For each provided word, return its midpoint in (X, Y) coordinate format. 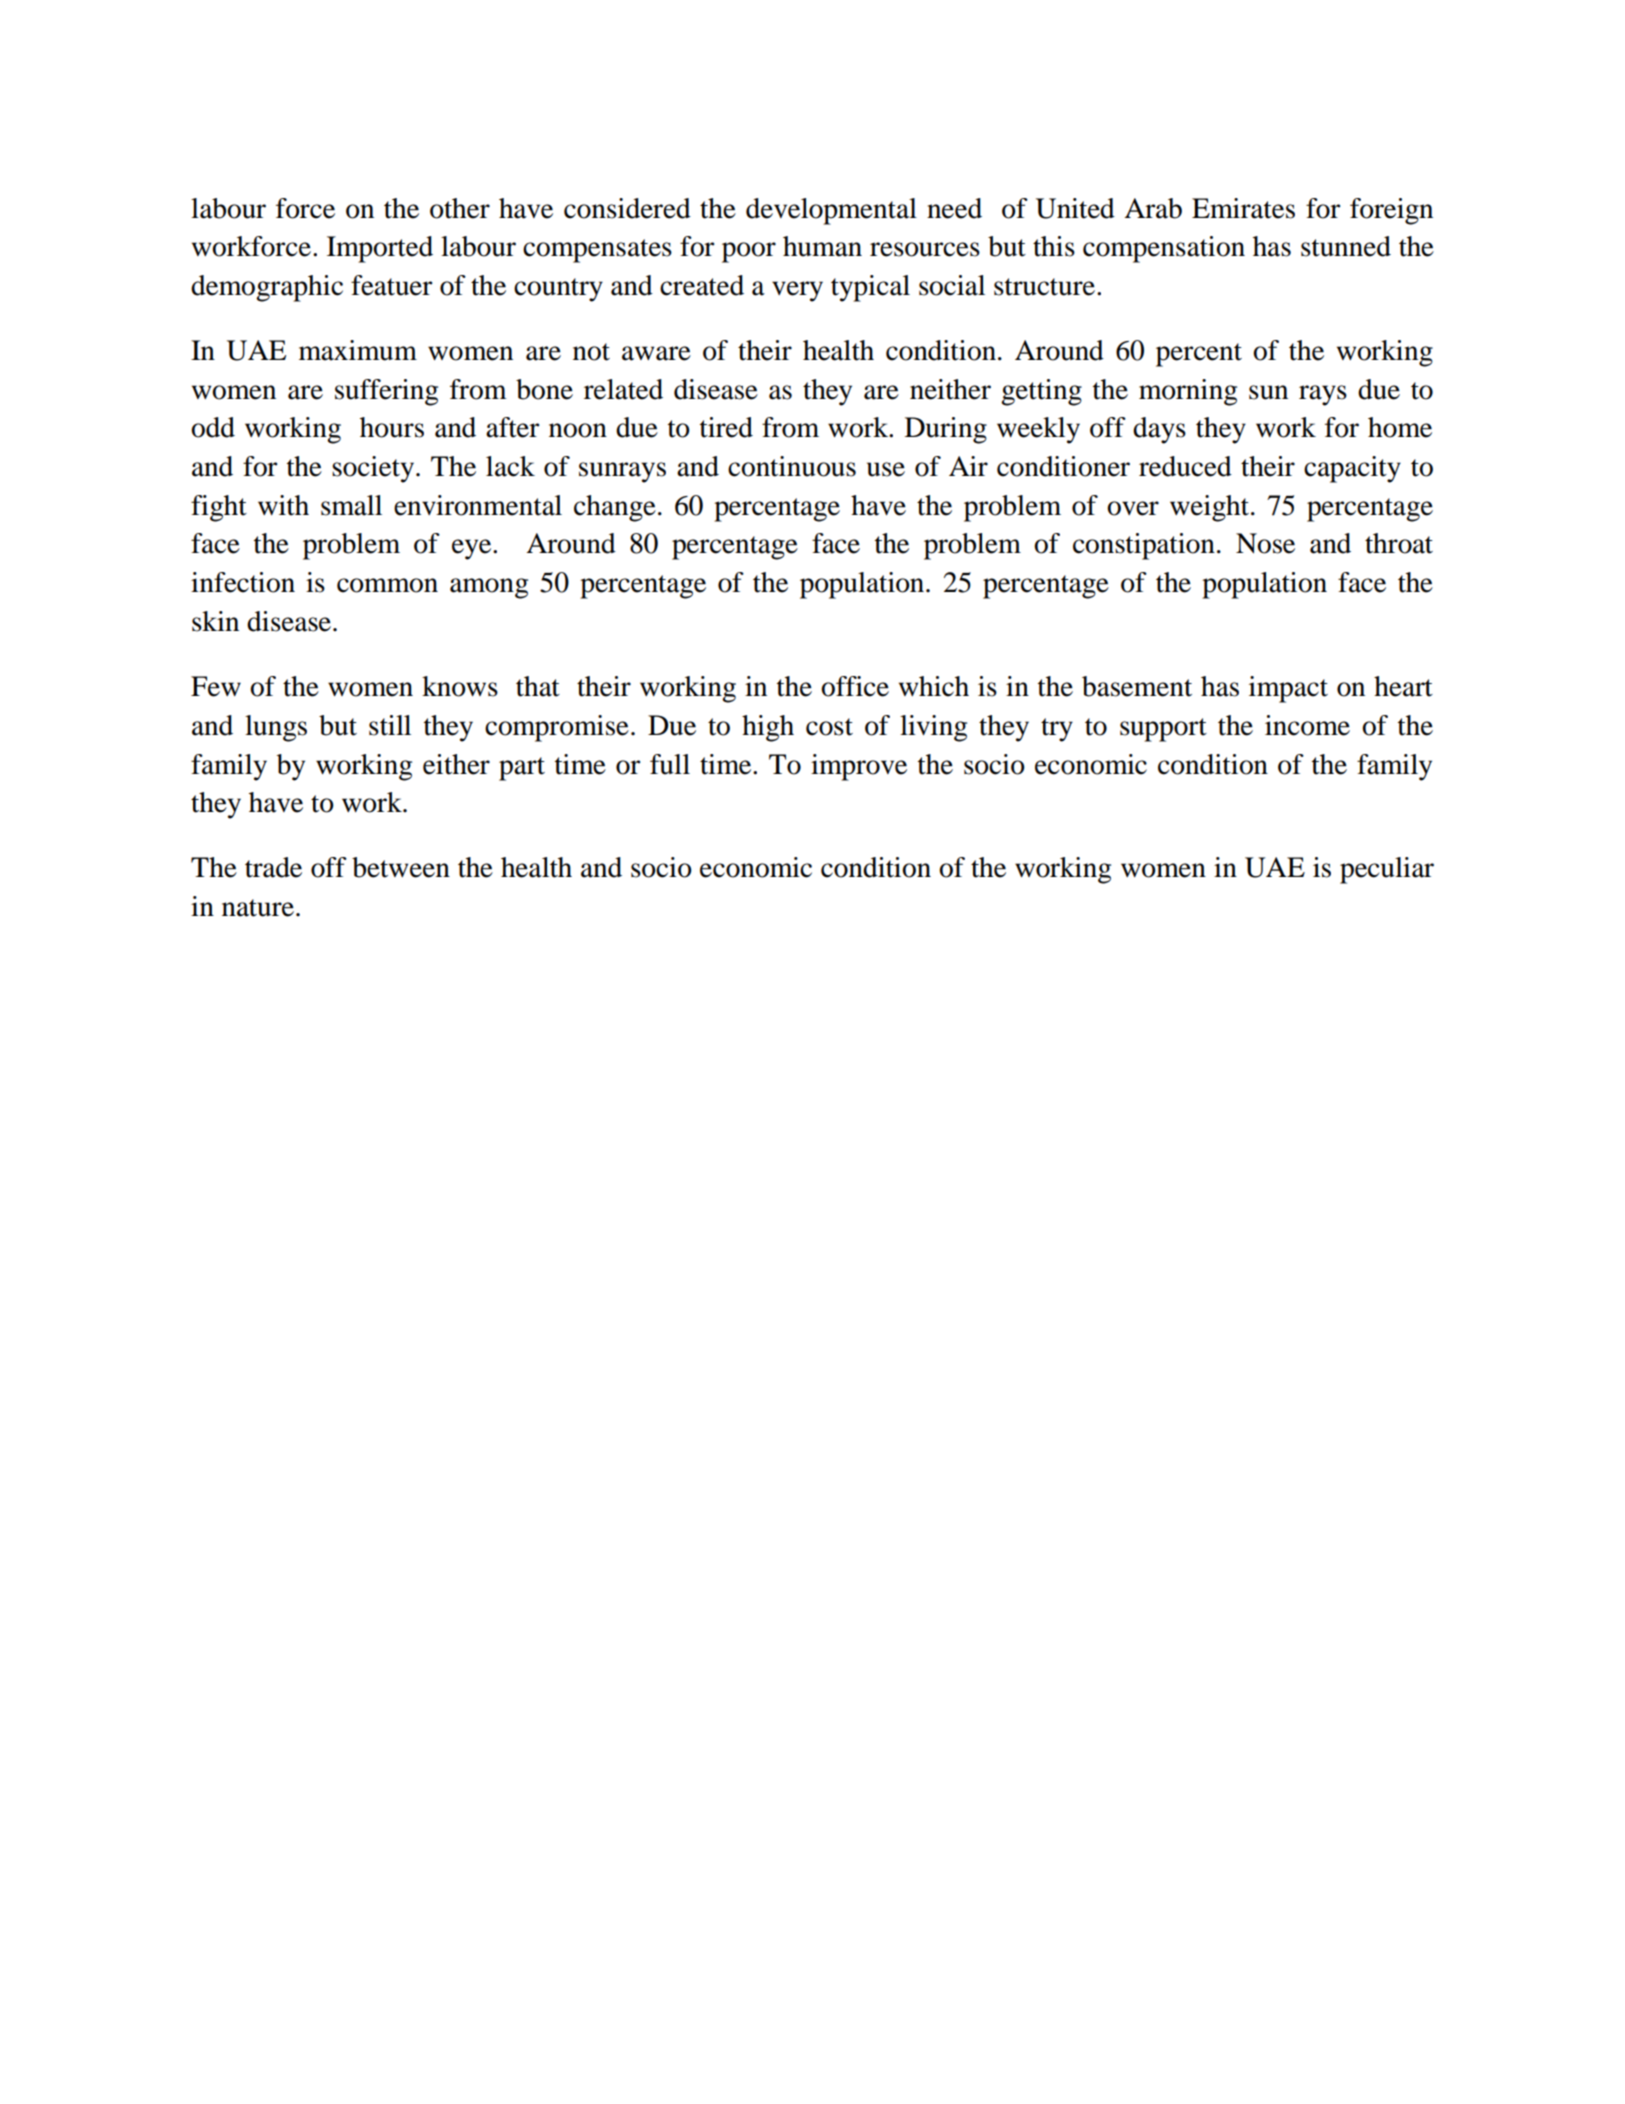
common (387, 585)
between (401, 867)
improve (859, 767)
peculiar (1387, 870)
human (822, 246)
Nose (1265, 543)
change (615, 508)
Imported (380, 249)
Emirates (1243, 208)
